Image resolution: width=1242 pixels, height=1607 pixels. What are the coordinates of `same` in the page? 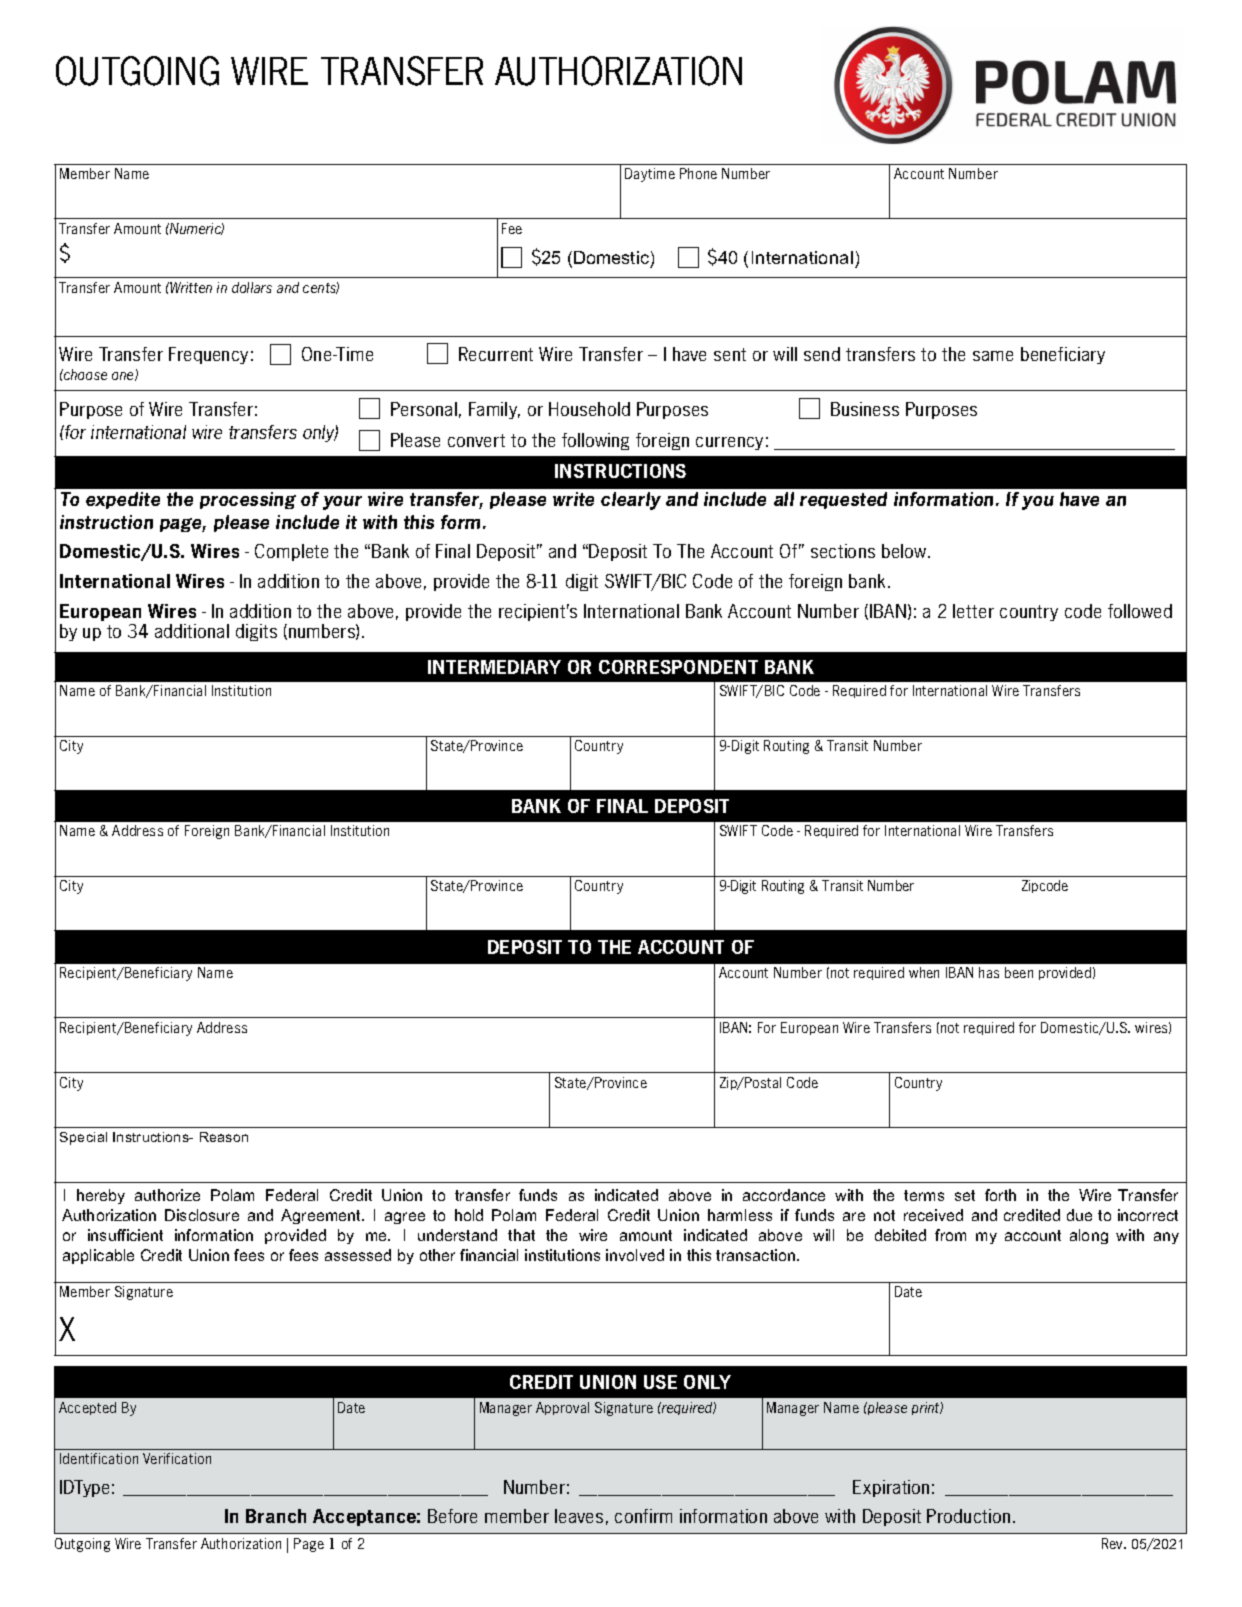 It's located at (993, 356).
